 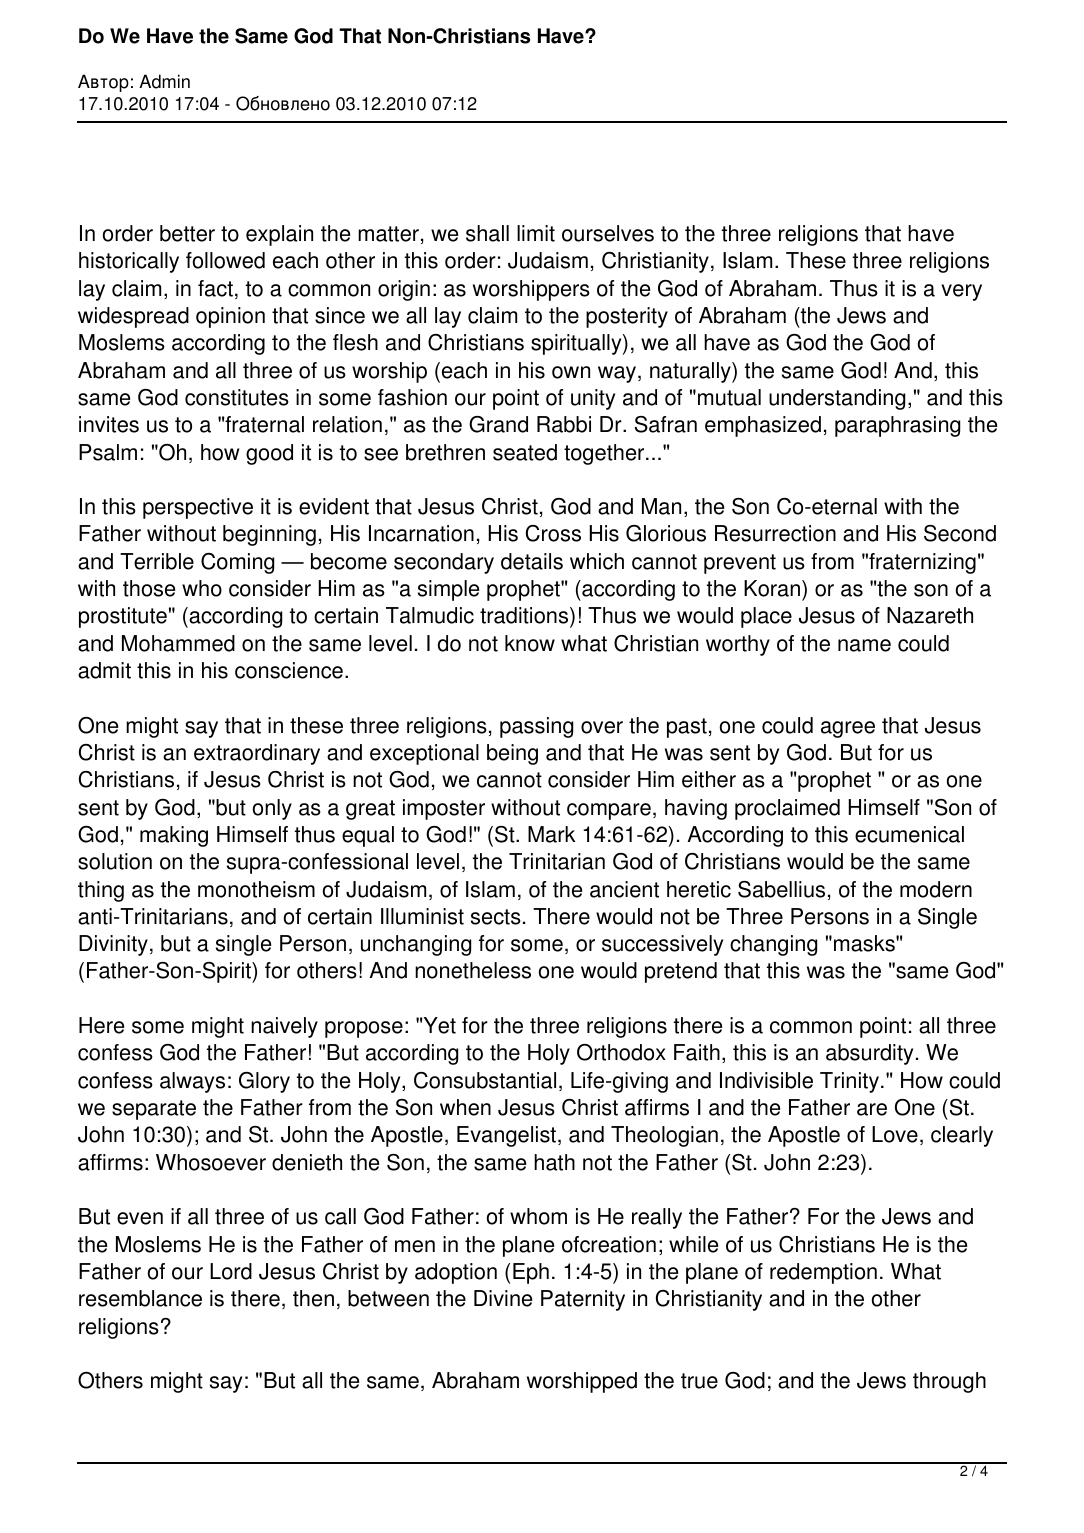 I want to click on Admin, so click(x=164, y=81).
